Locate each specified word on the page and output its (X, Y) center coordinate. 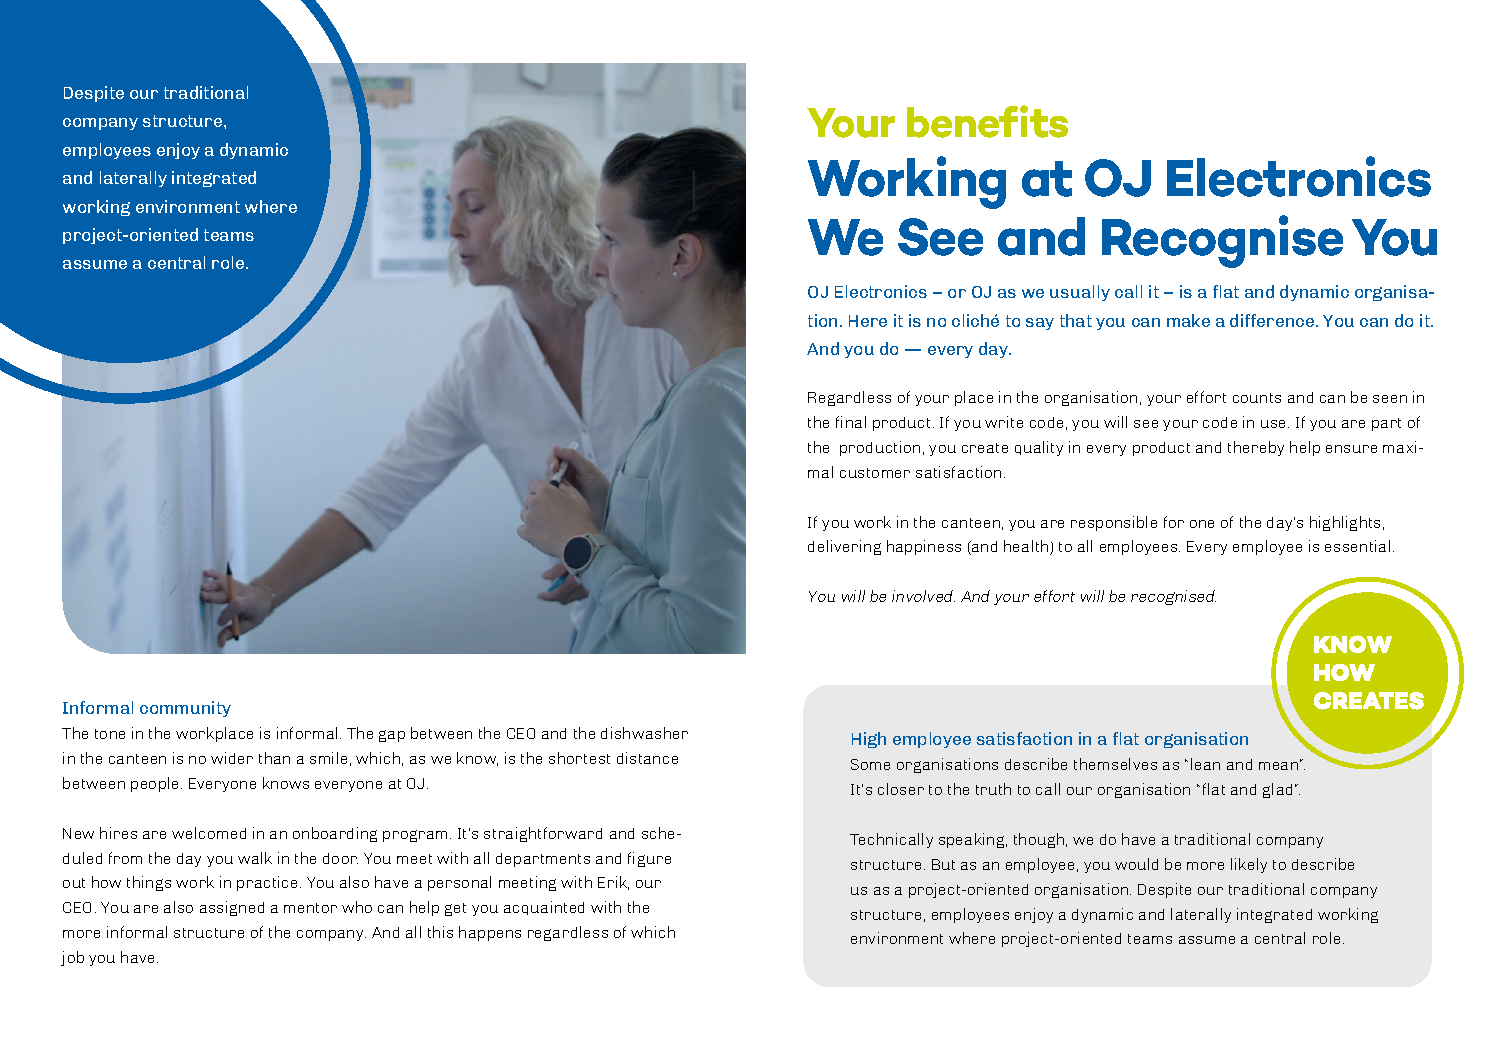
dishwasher (644, 733)
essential (1357, 546)
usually (1080, 293)
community (185, 709)
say (1040, 324)
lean (1205, 764)
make (1188, 320)
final (851, 422)
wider (232, 758)
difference (1273, 320)
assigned (232, 908)
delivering (844, 547)
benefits (987, 121)
